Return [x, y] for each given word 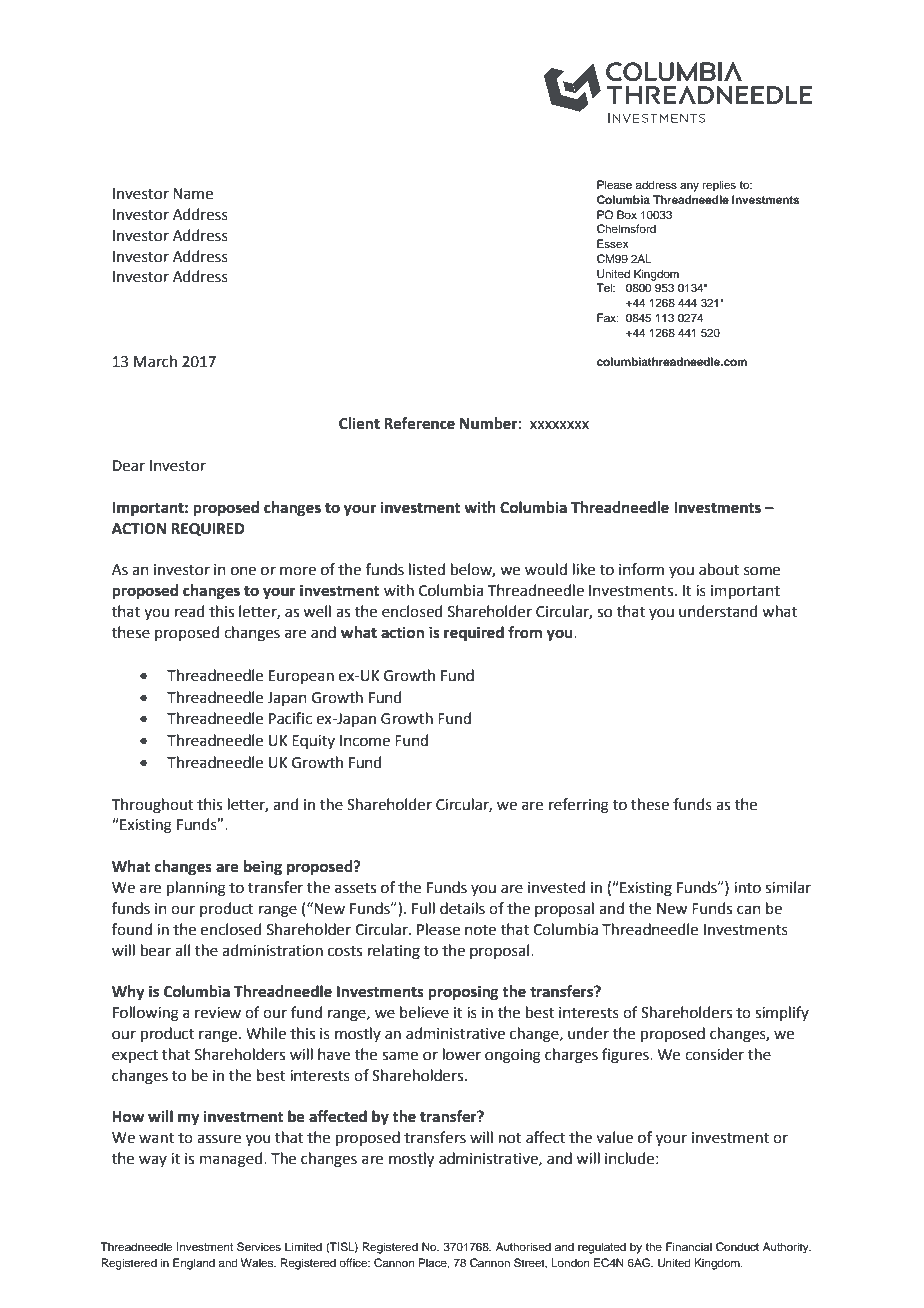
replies [719, 186]
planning [196, 889]
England [194, 1264]
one [243, 571]
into [747, 888]
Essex [613, 243]
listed [427, 569]
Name [193, 194]
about [719, 569]
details [462, 908]
